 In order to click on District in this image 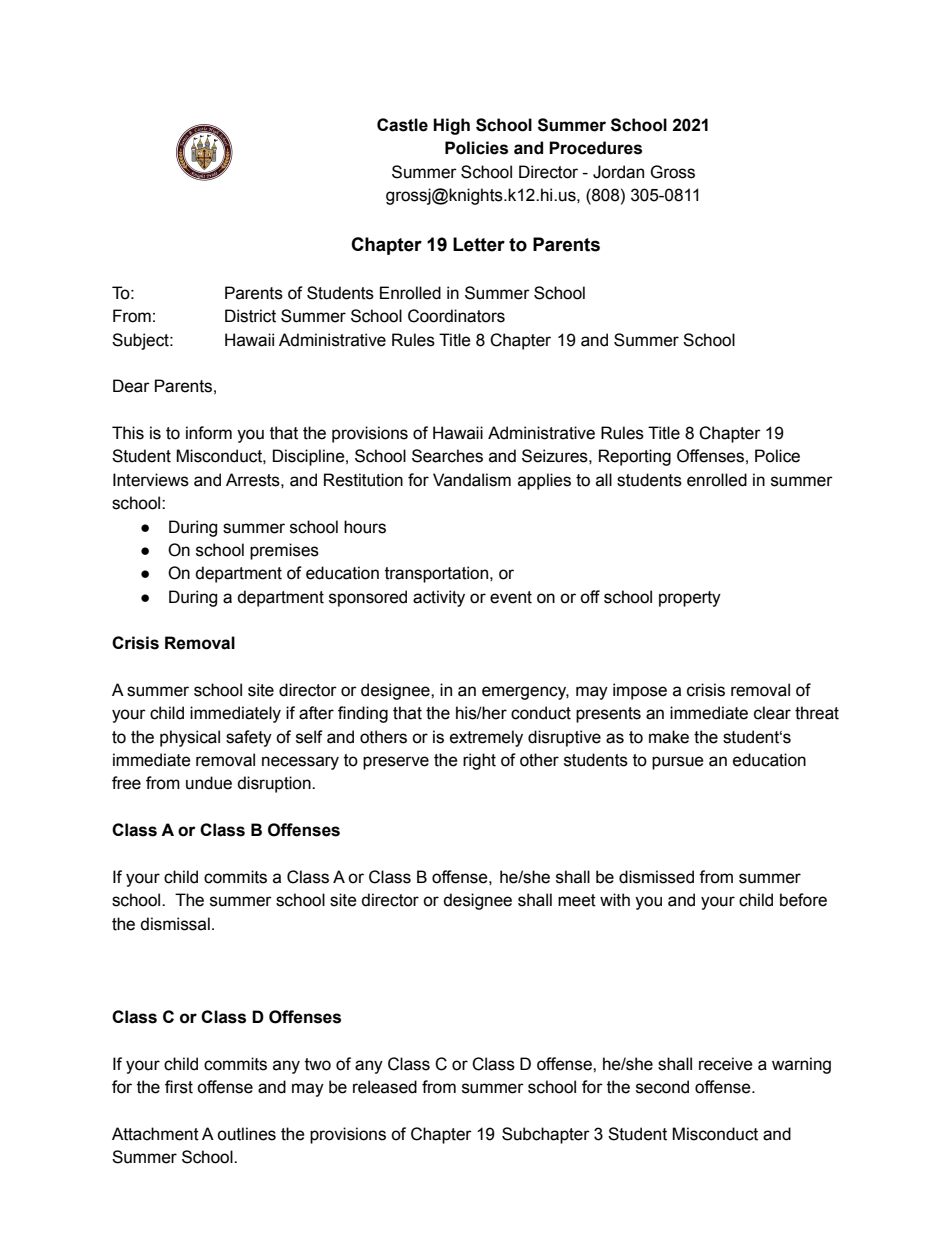, I will do `click(250, 316)`.
